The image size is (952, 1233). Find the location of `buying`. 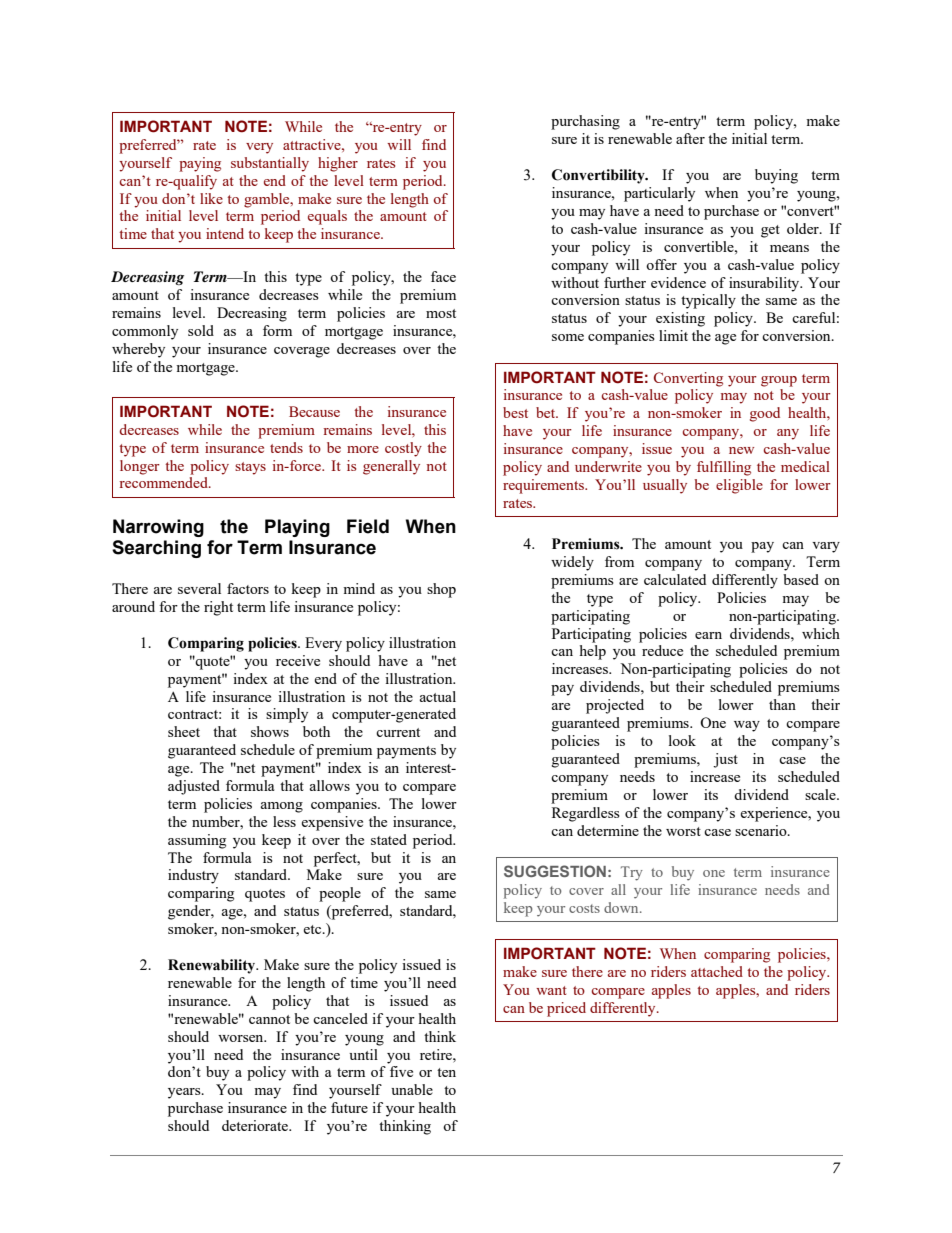

buying is located at coordinates (776, 176).
